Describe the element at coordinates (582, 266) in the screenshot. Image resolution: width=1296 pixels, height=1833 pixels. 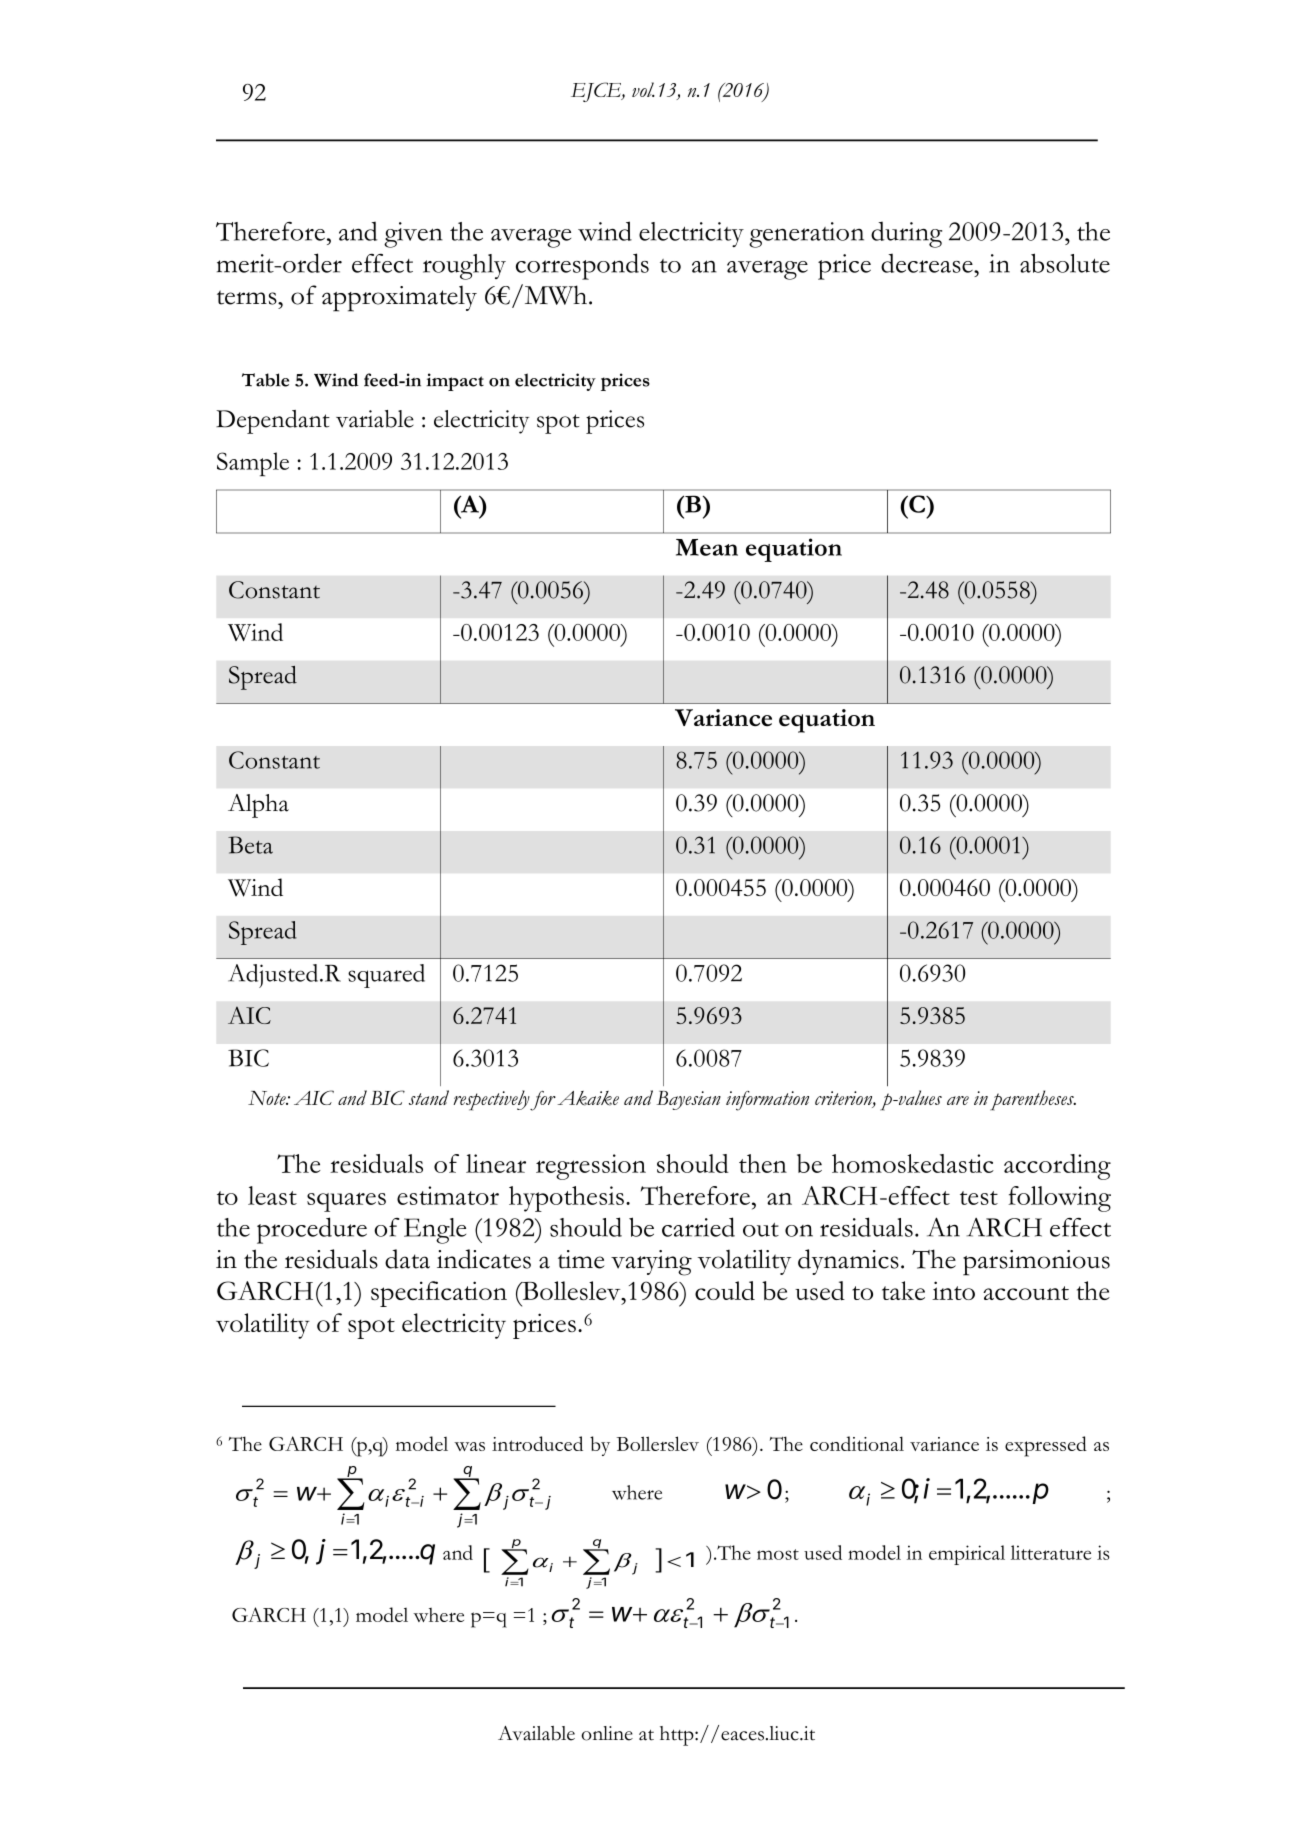
I see `corresponds` at that location.
